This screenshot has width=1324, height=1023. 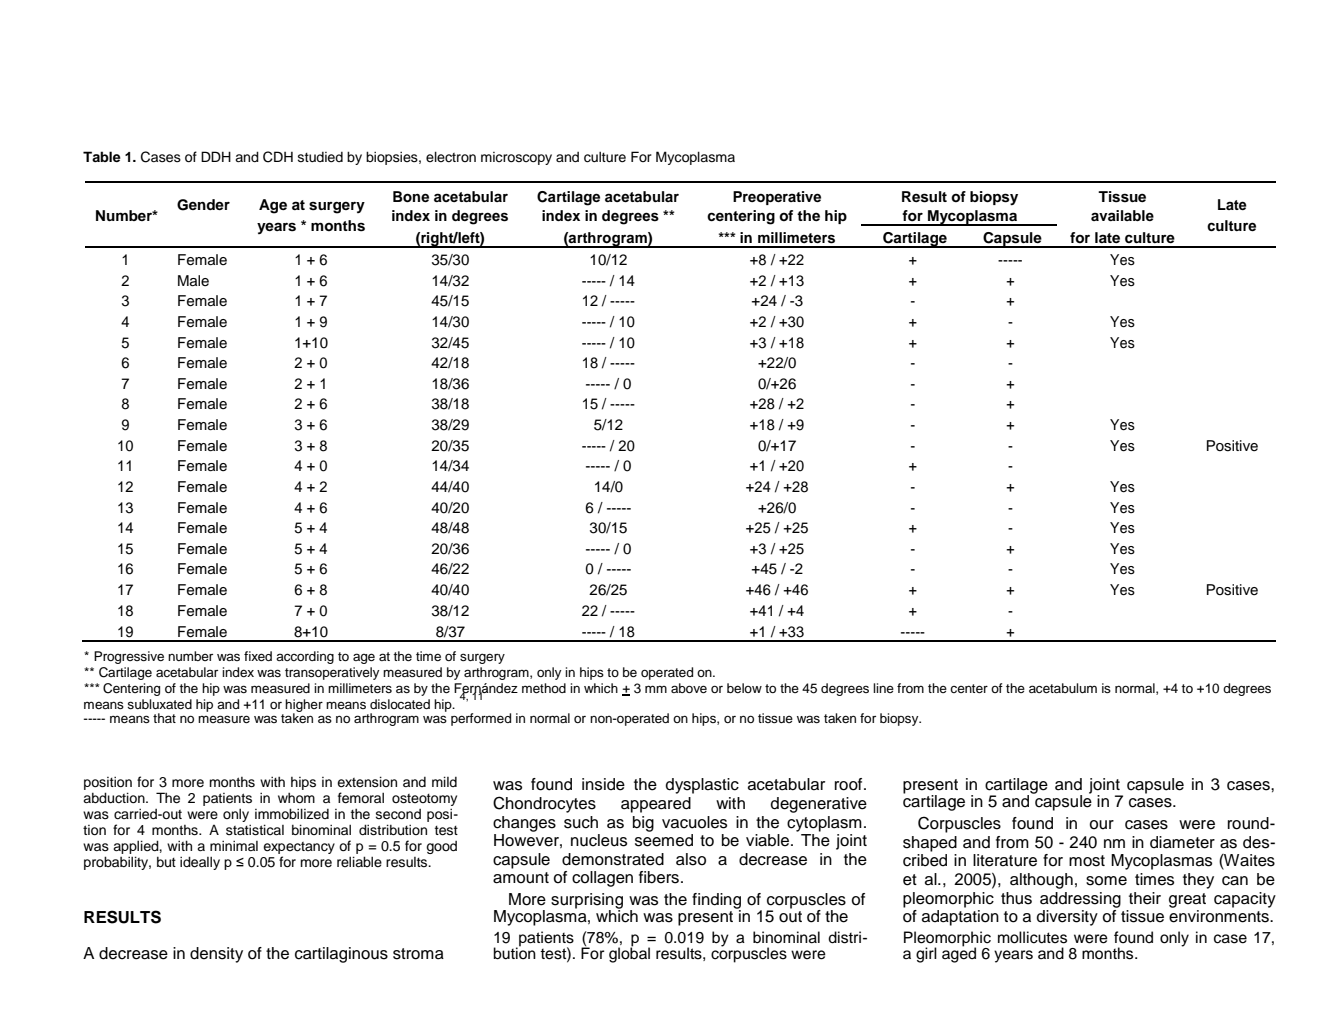 I want to click on Preoperative, so click(x=777, y=198).
